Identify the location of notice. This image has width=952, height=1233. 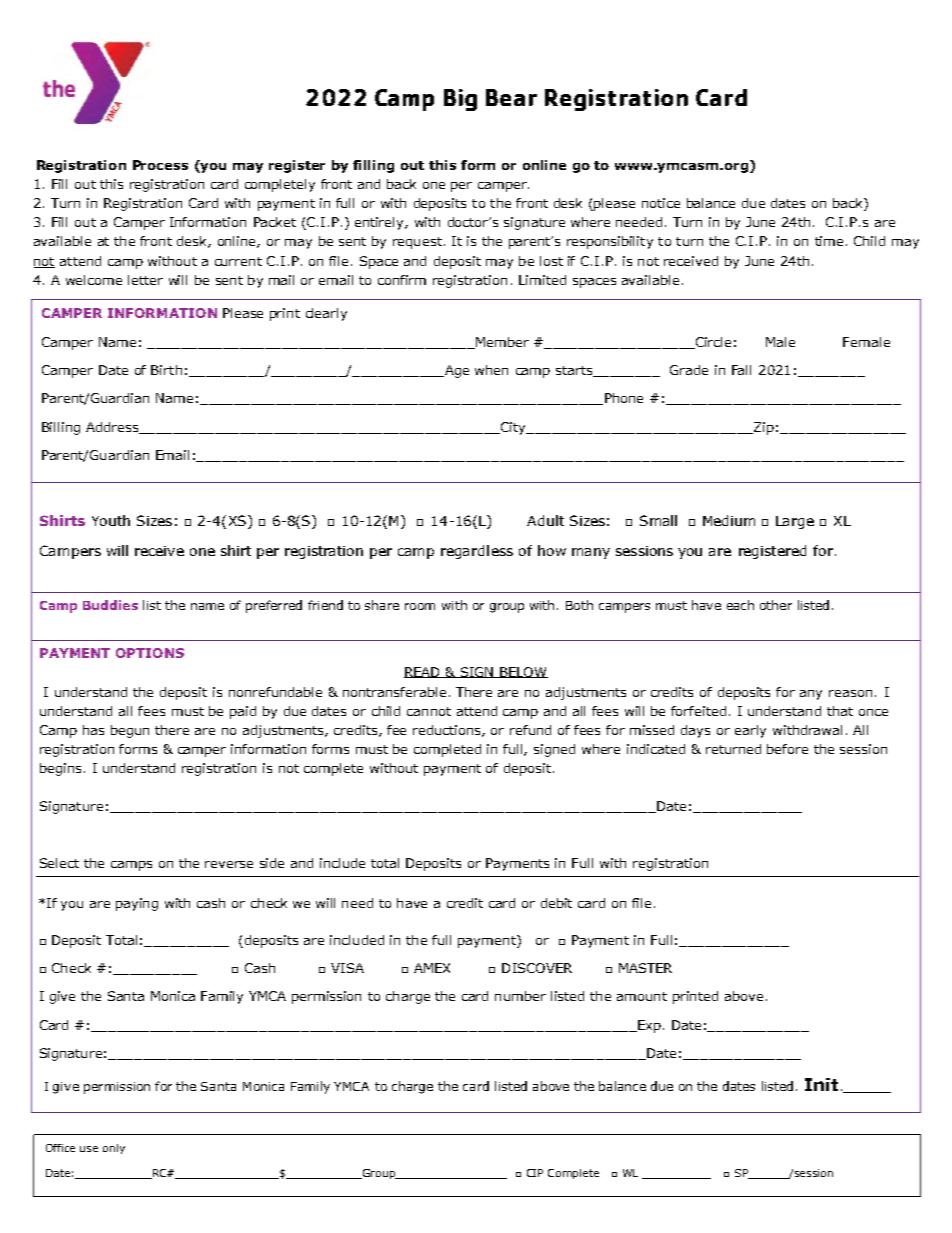
(661, 203).
